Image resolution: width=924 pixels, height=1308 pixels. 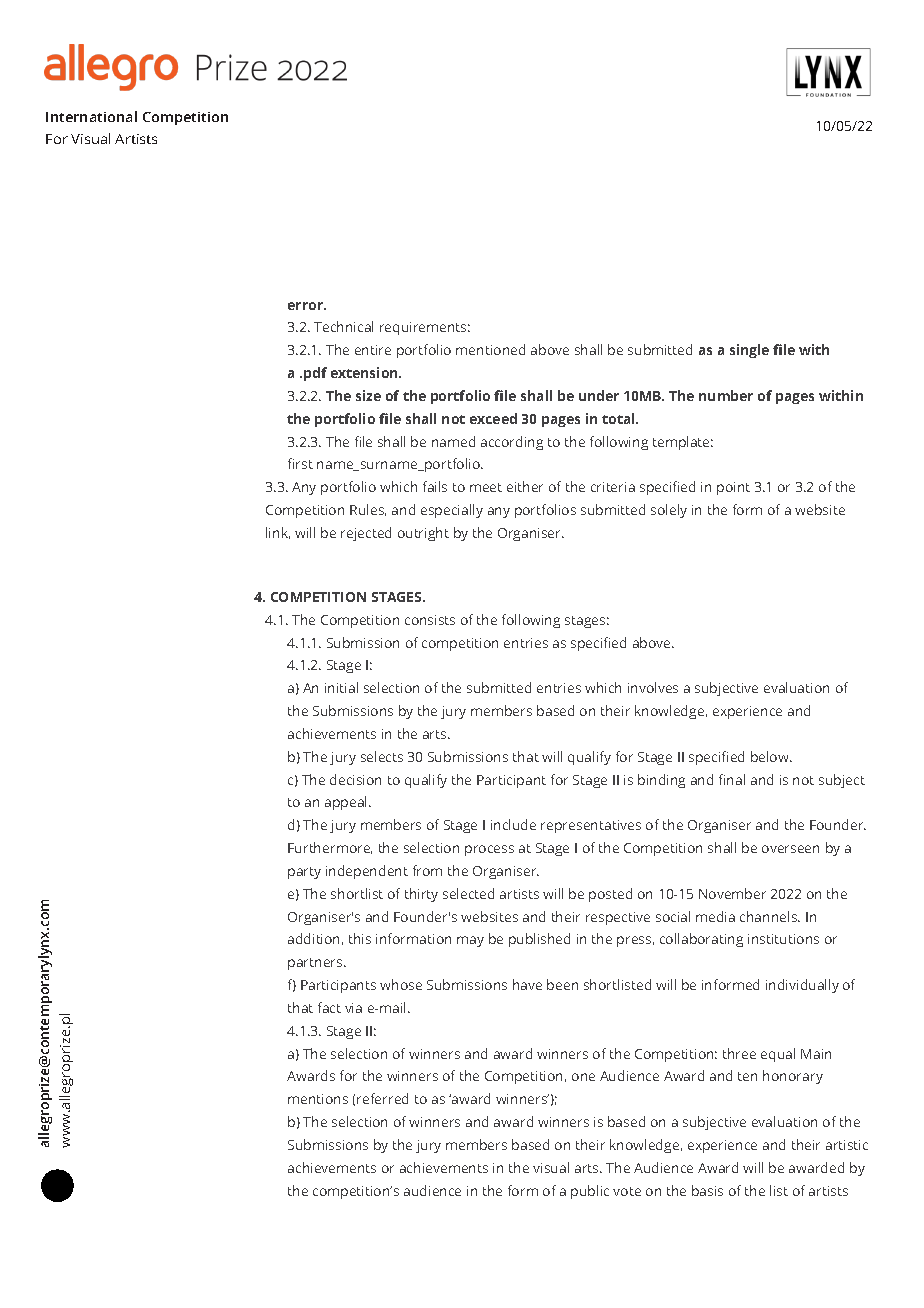 What do you see at coordinates (749, 351) in the screenshot?
I see `single` at bounding box center [749, 351].
